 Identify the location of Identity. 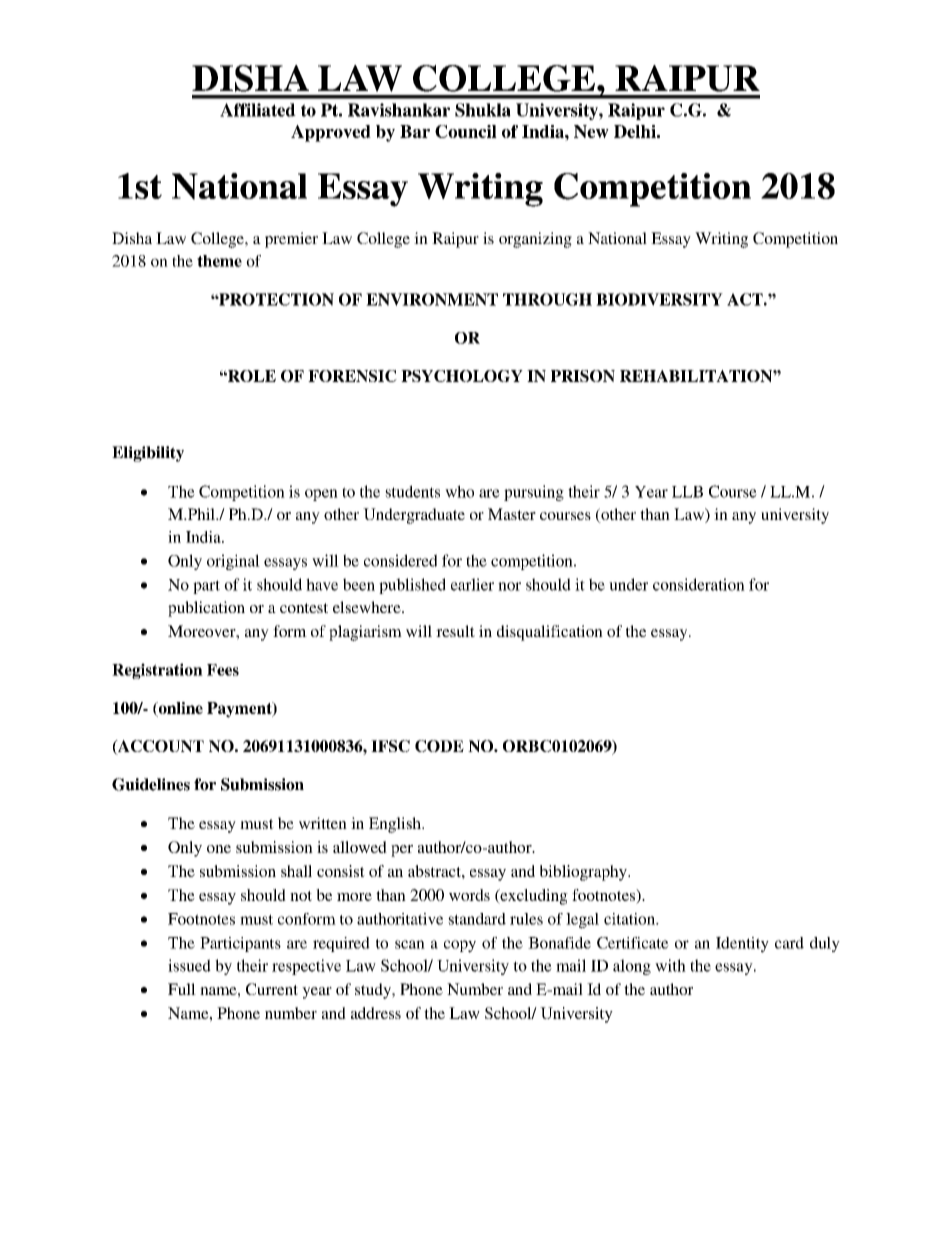
(742, 945).
